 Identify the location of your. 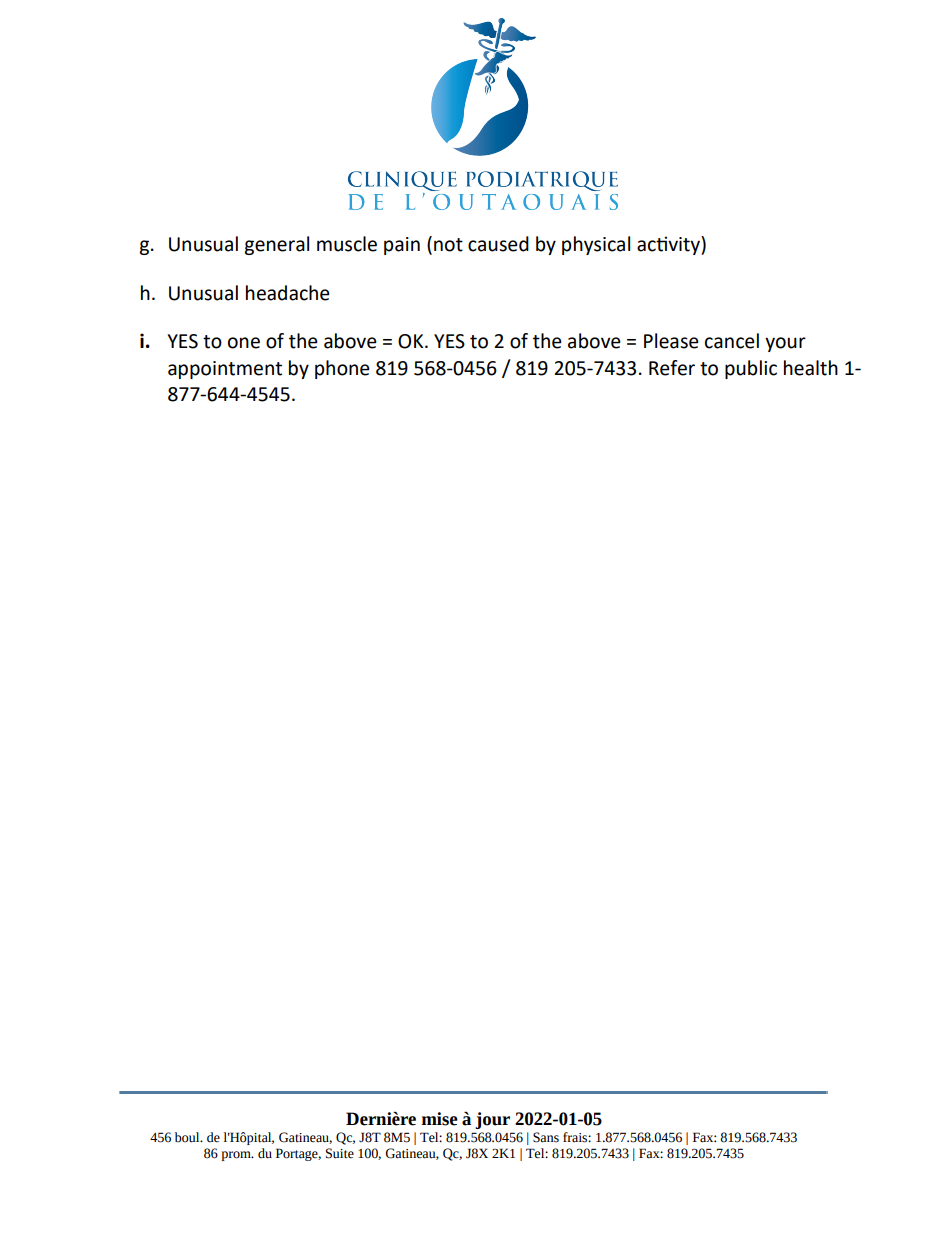
(785, 344).
